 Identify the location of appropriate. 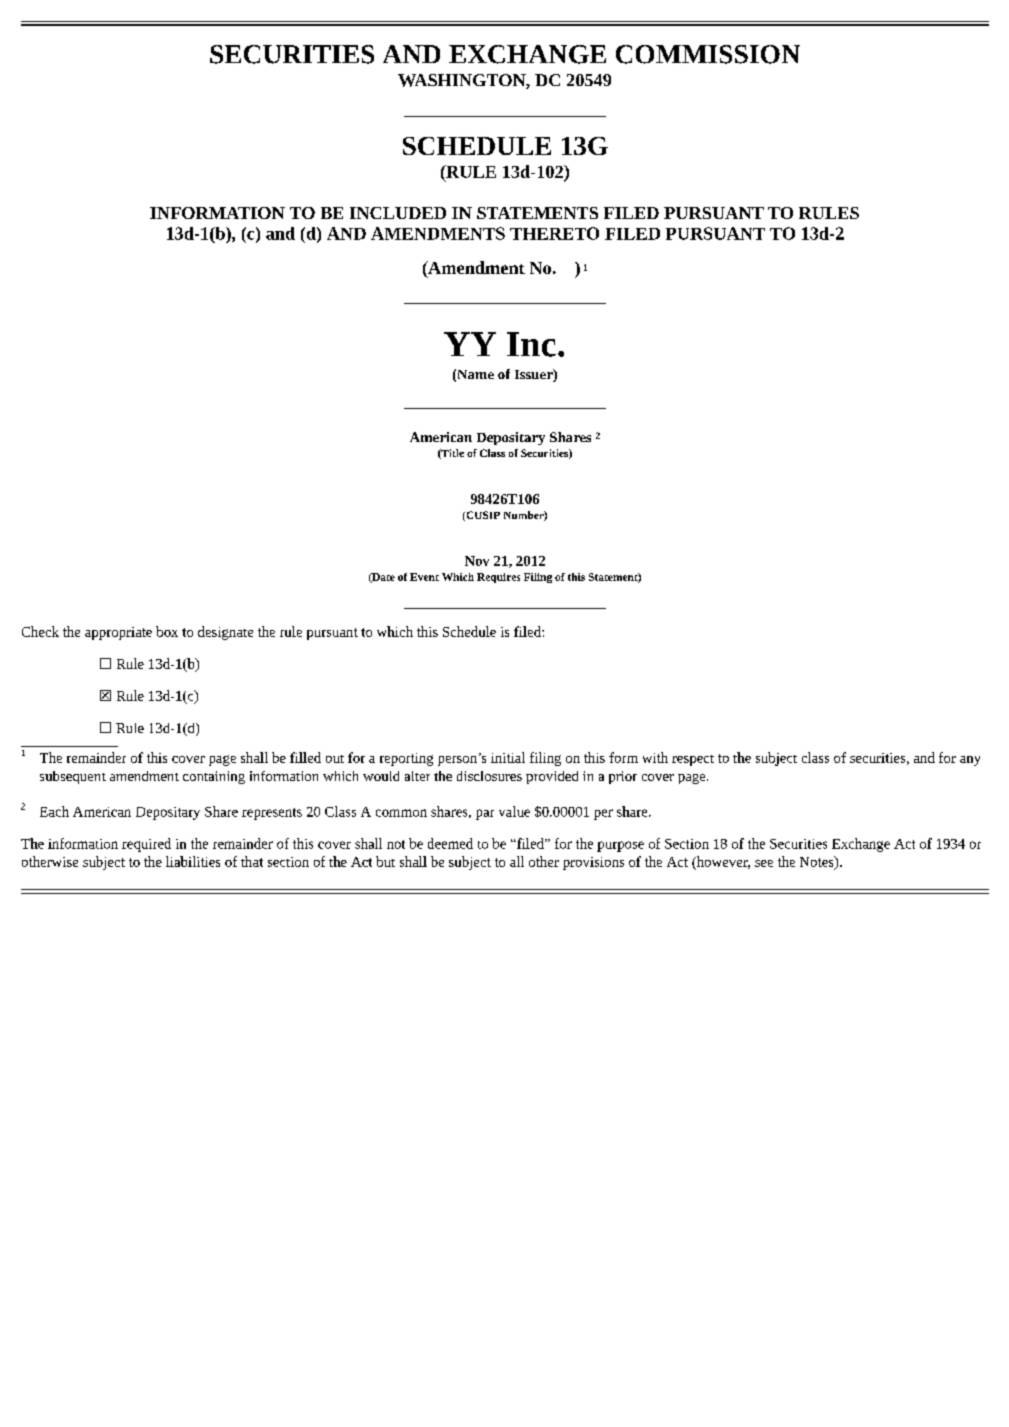
(118, 633).
